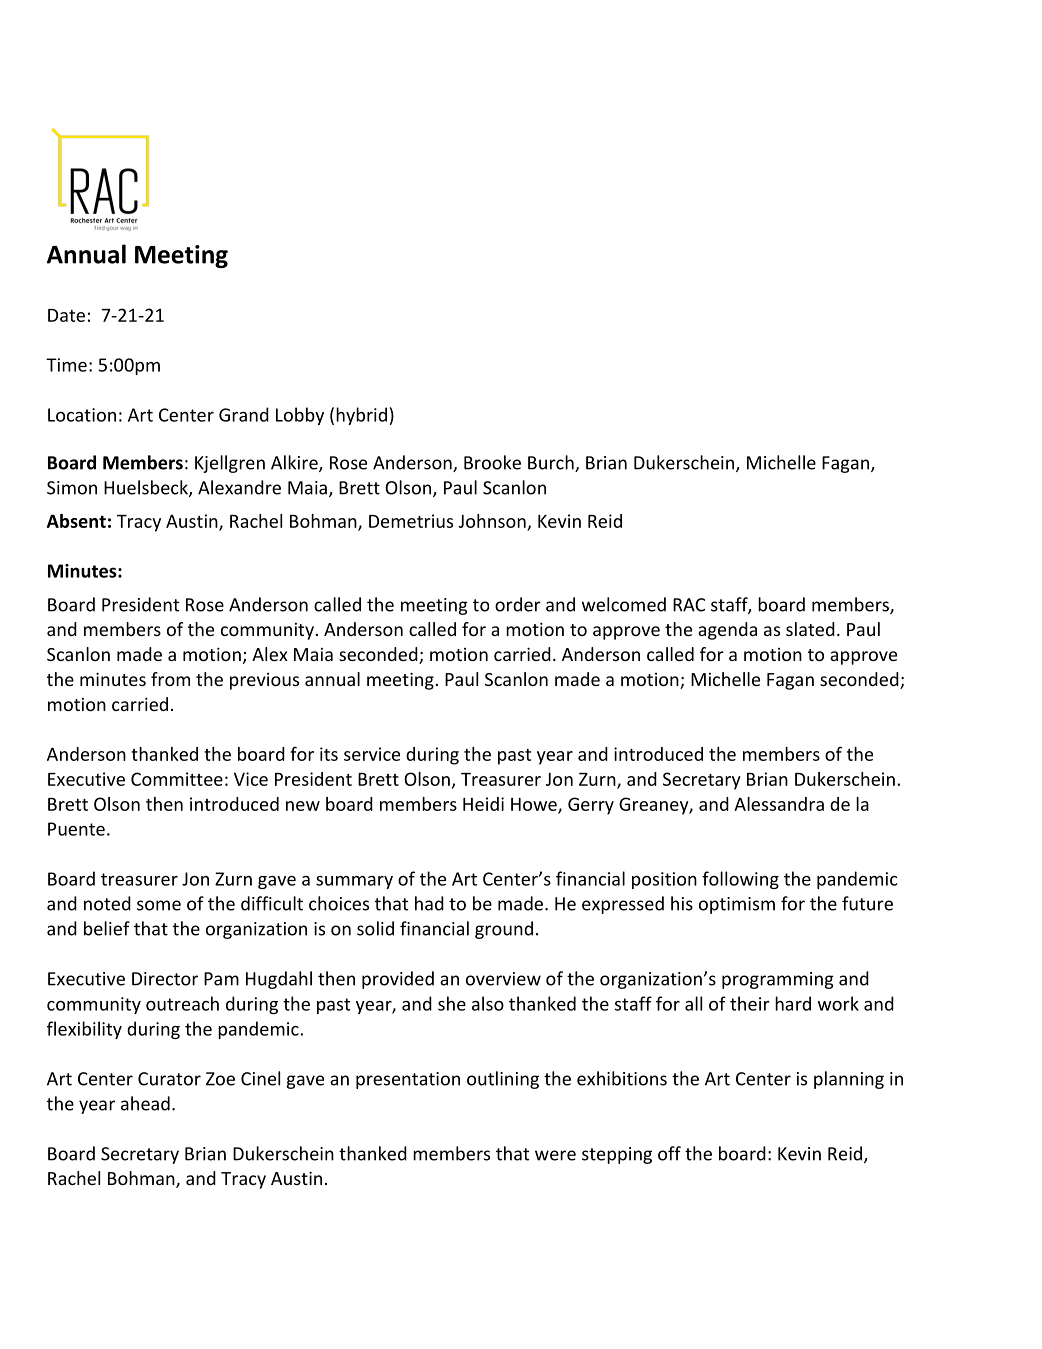 This document has height=1349, width=1042. What do you see at coordinates (483, 804) in the document?
I see `Heidi` at bounding box center [483, 804].
